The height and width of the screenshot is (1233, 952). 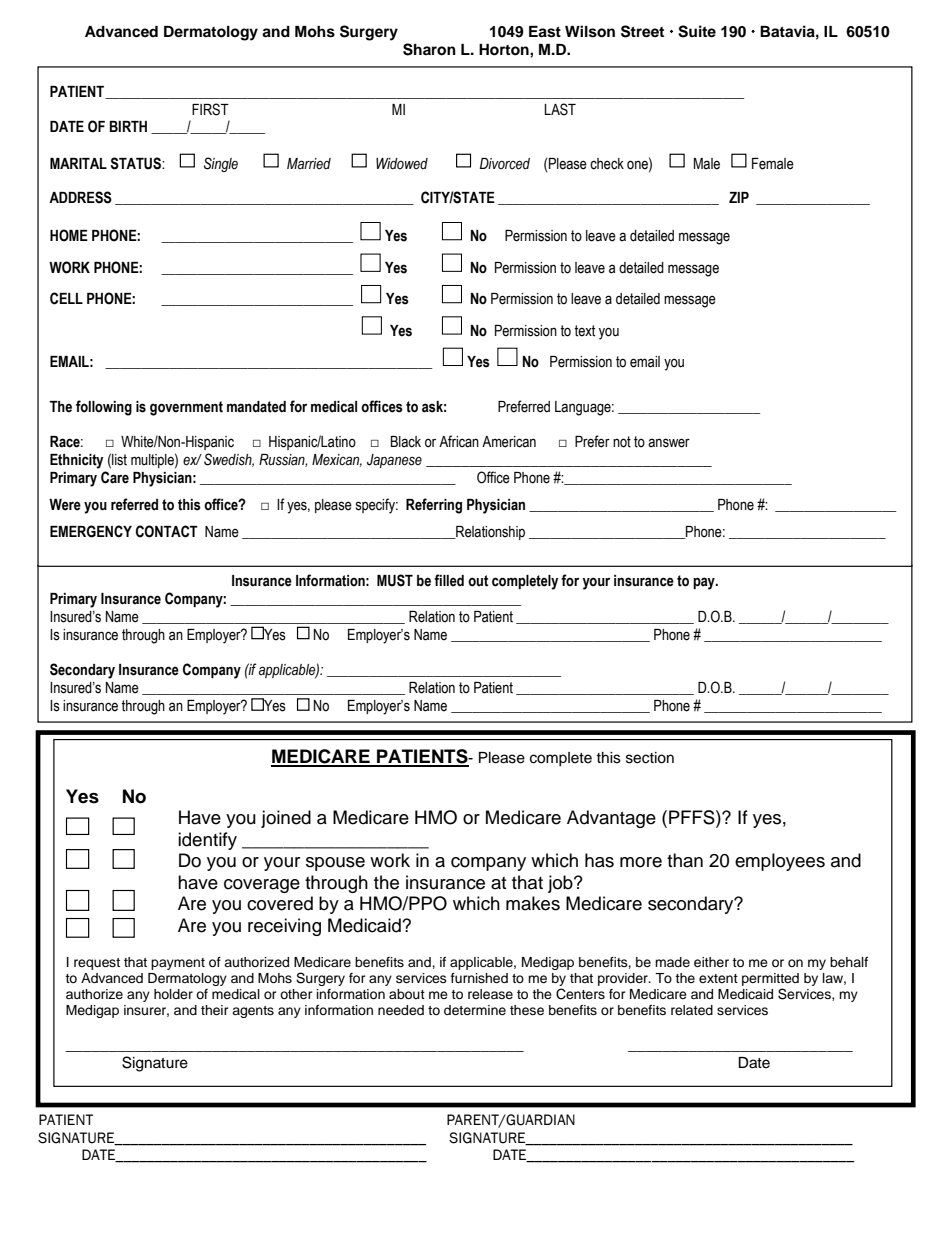 What do you see at coordinates (167, 531) in the screenshot?
I see `CONTACT` at bounding box center [167, 531].
